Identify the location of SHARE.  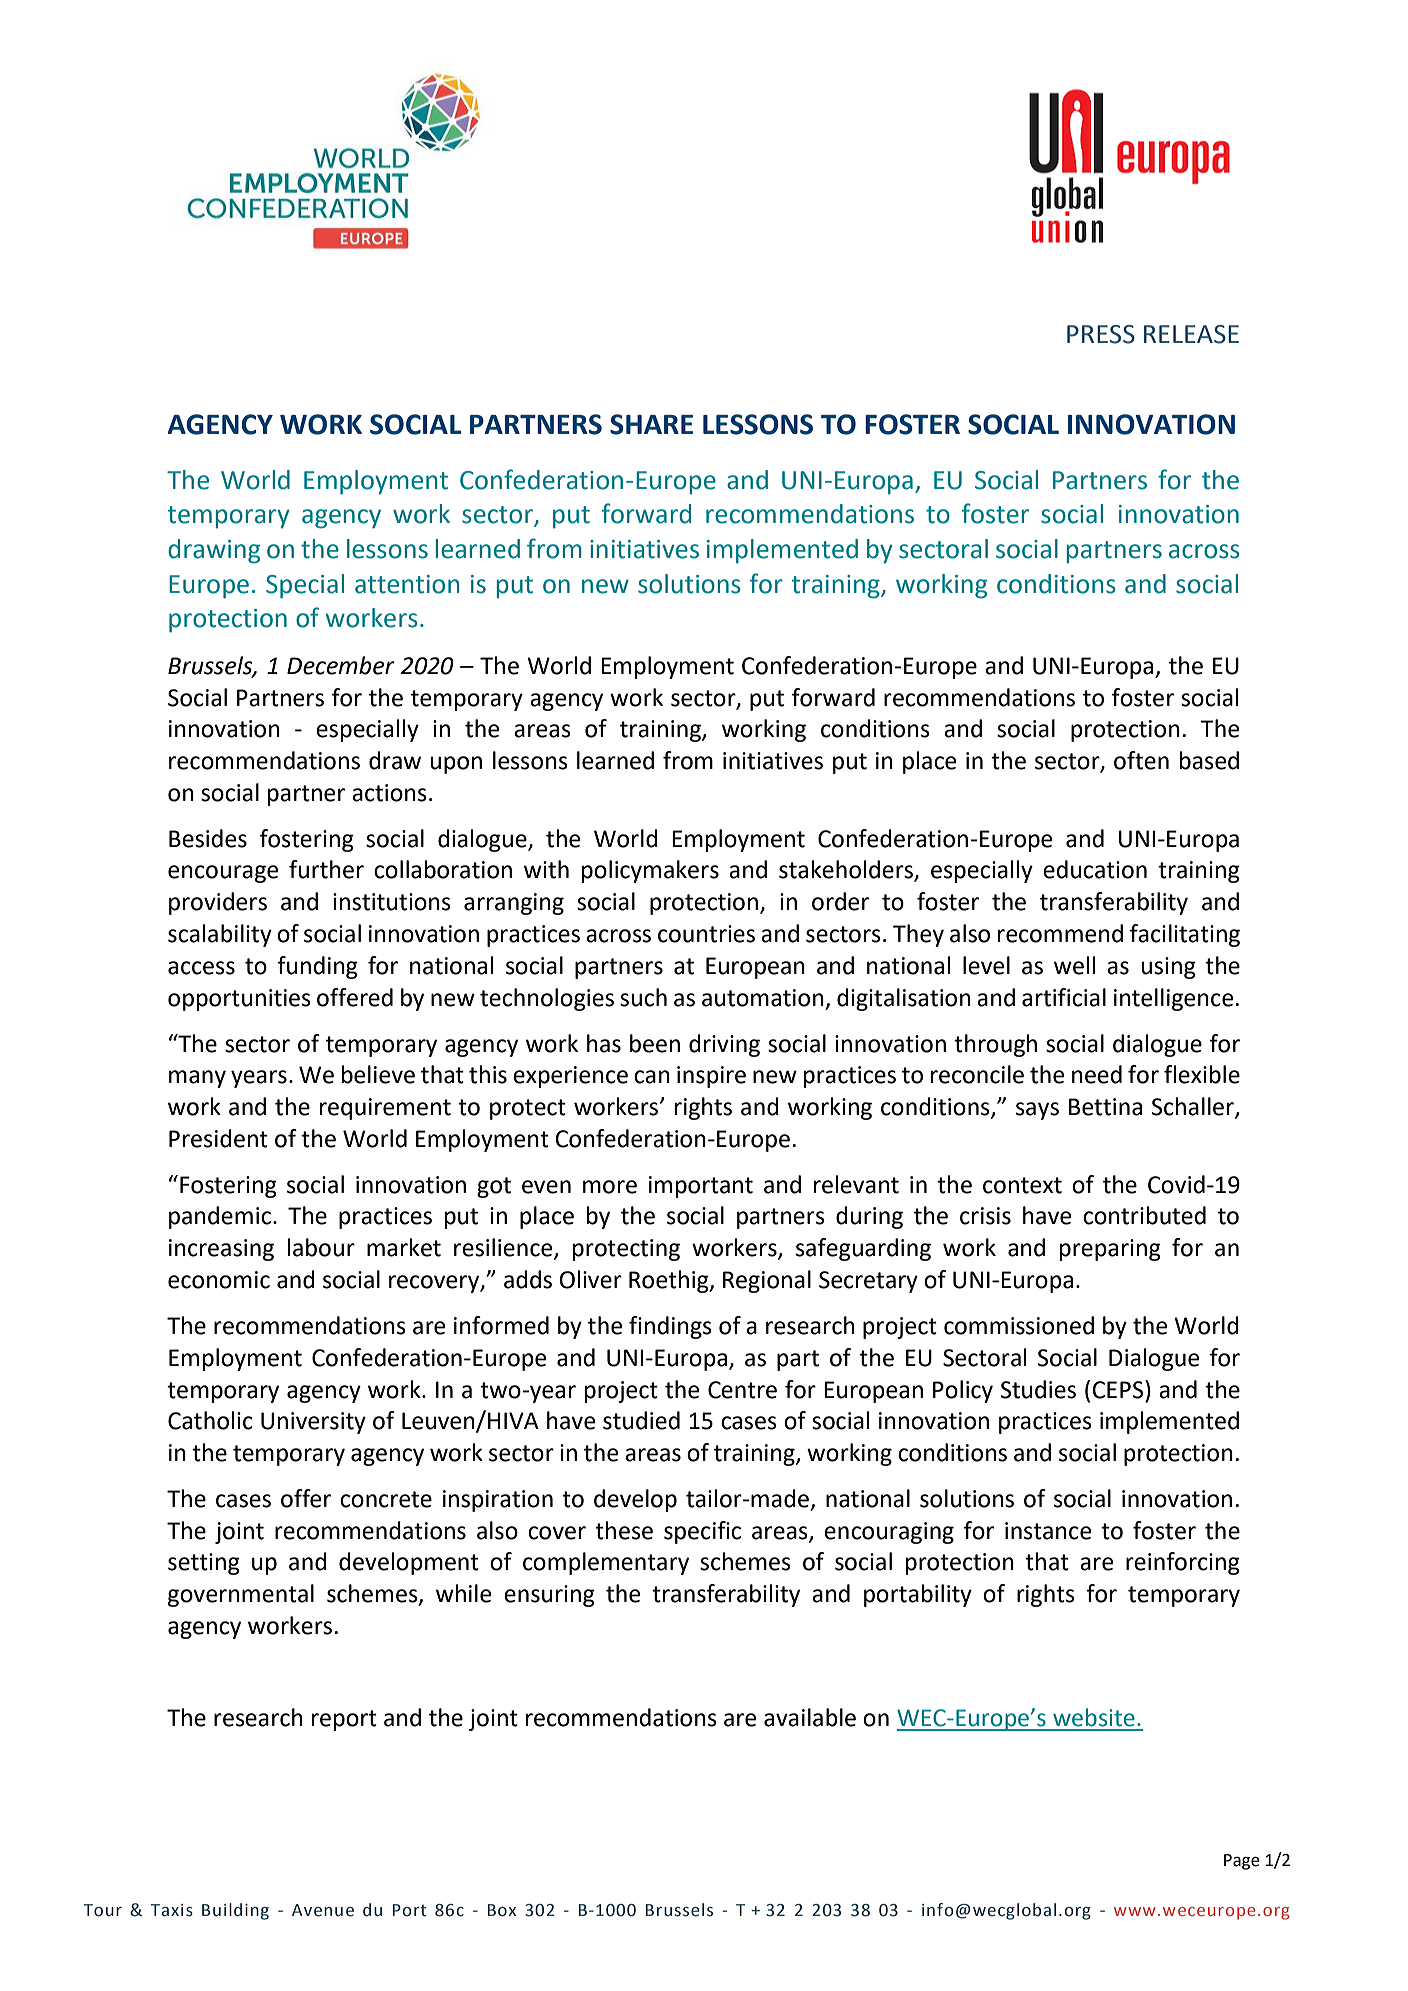
(651, 424).
